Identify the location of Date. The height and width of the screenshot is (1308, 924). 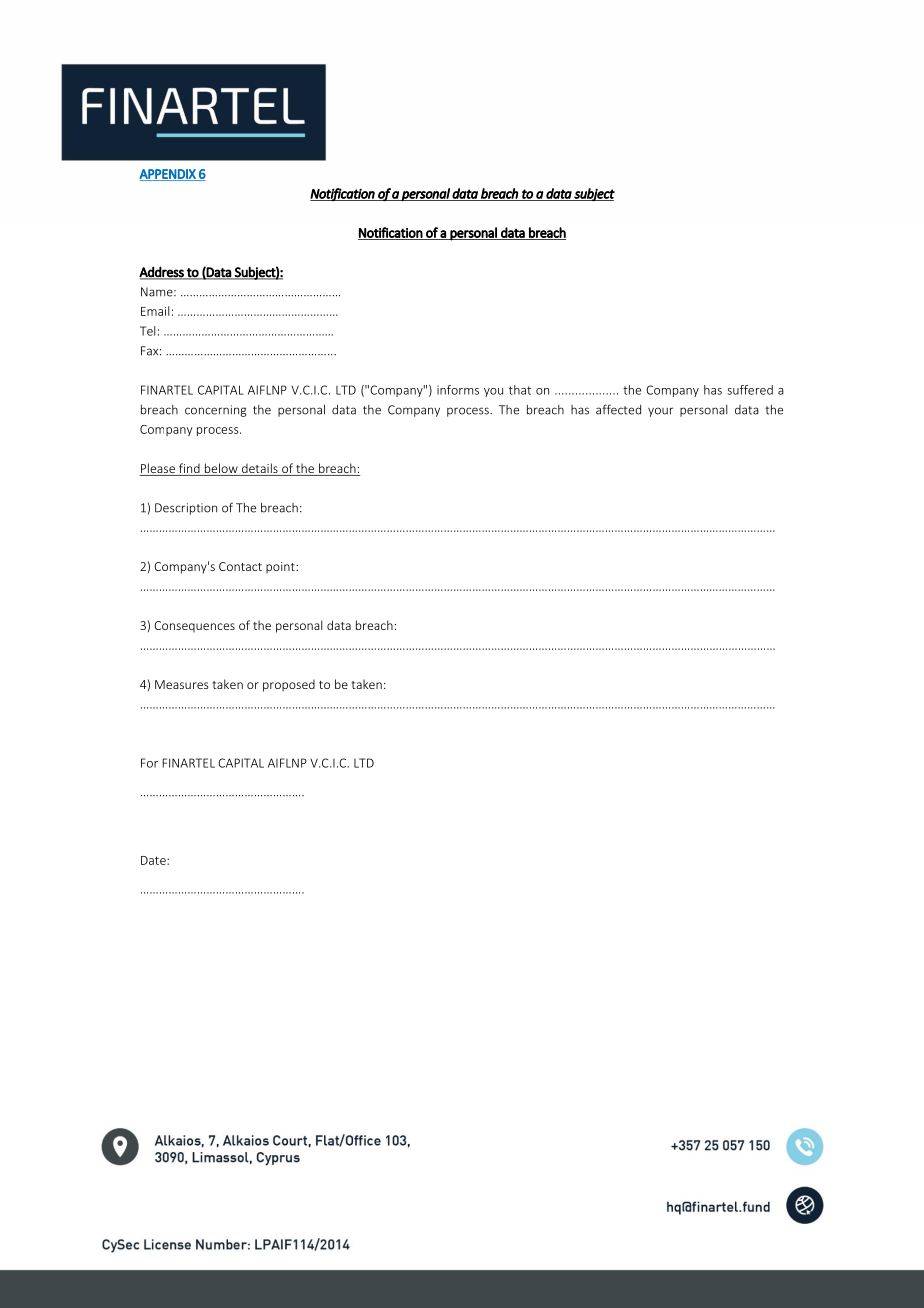
(154, 860).
